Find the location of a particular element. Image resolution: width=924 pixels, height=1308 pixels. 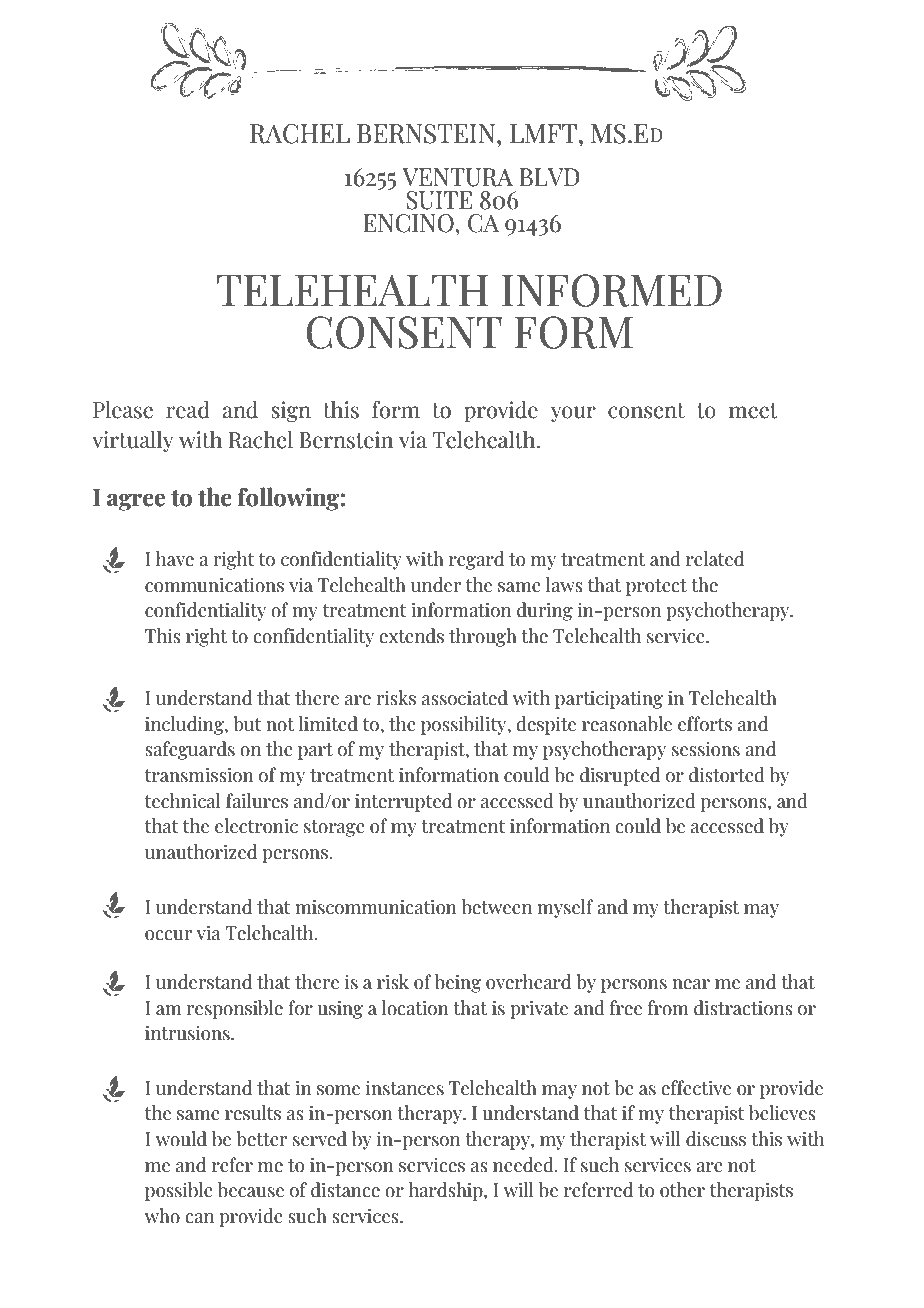

associated is located at coordinates (465, 698).
